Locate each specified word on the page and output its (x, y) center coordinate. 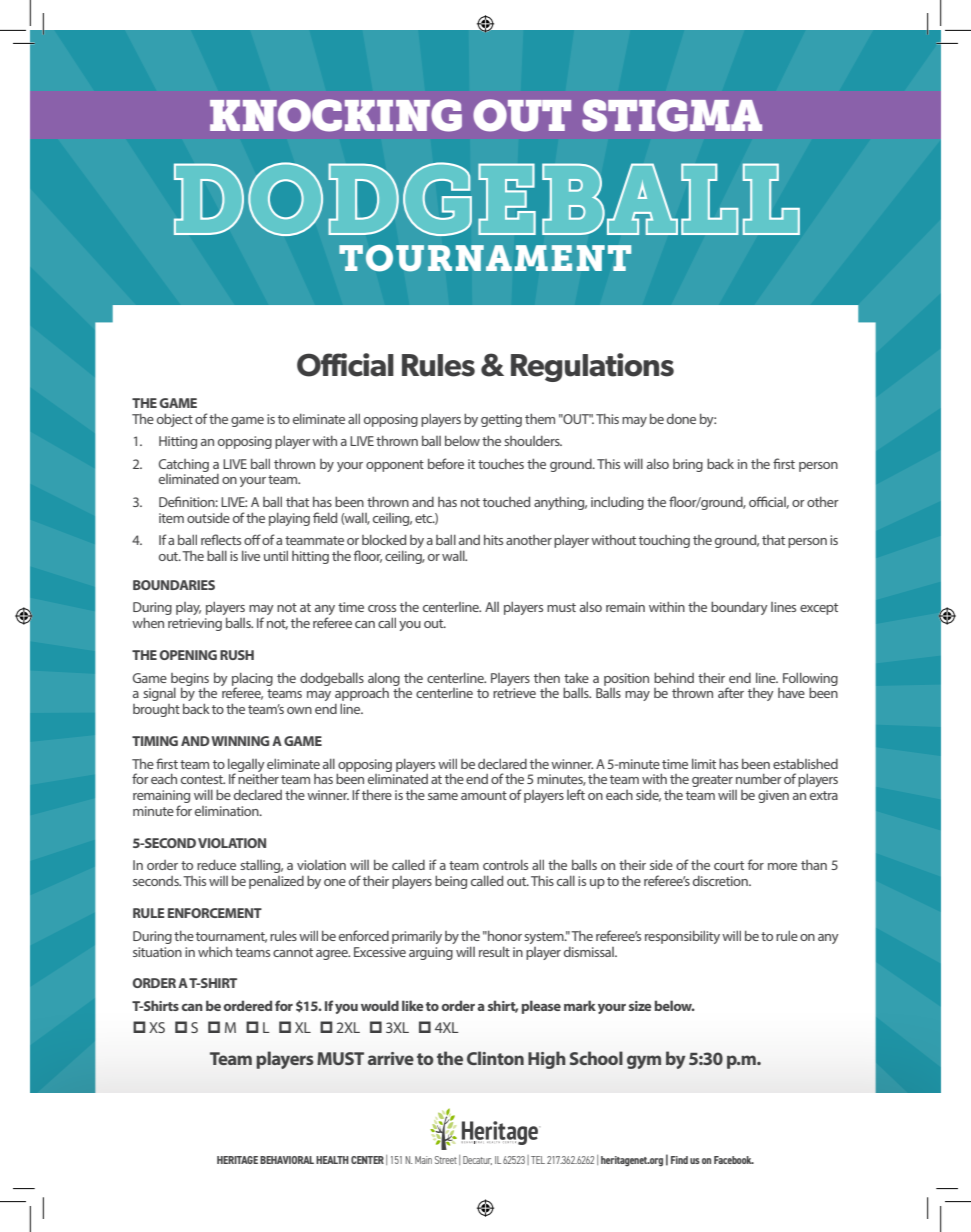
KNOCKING (336, 115)
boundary (739, 608)
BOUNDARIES (174, 585)
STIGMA (672, 115)
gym (644, 1062)
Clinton (495, 1058)
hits (493, 540)
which (215, 952)
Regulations (592, 367)
